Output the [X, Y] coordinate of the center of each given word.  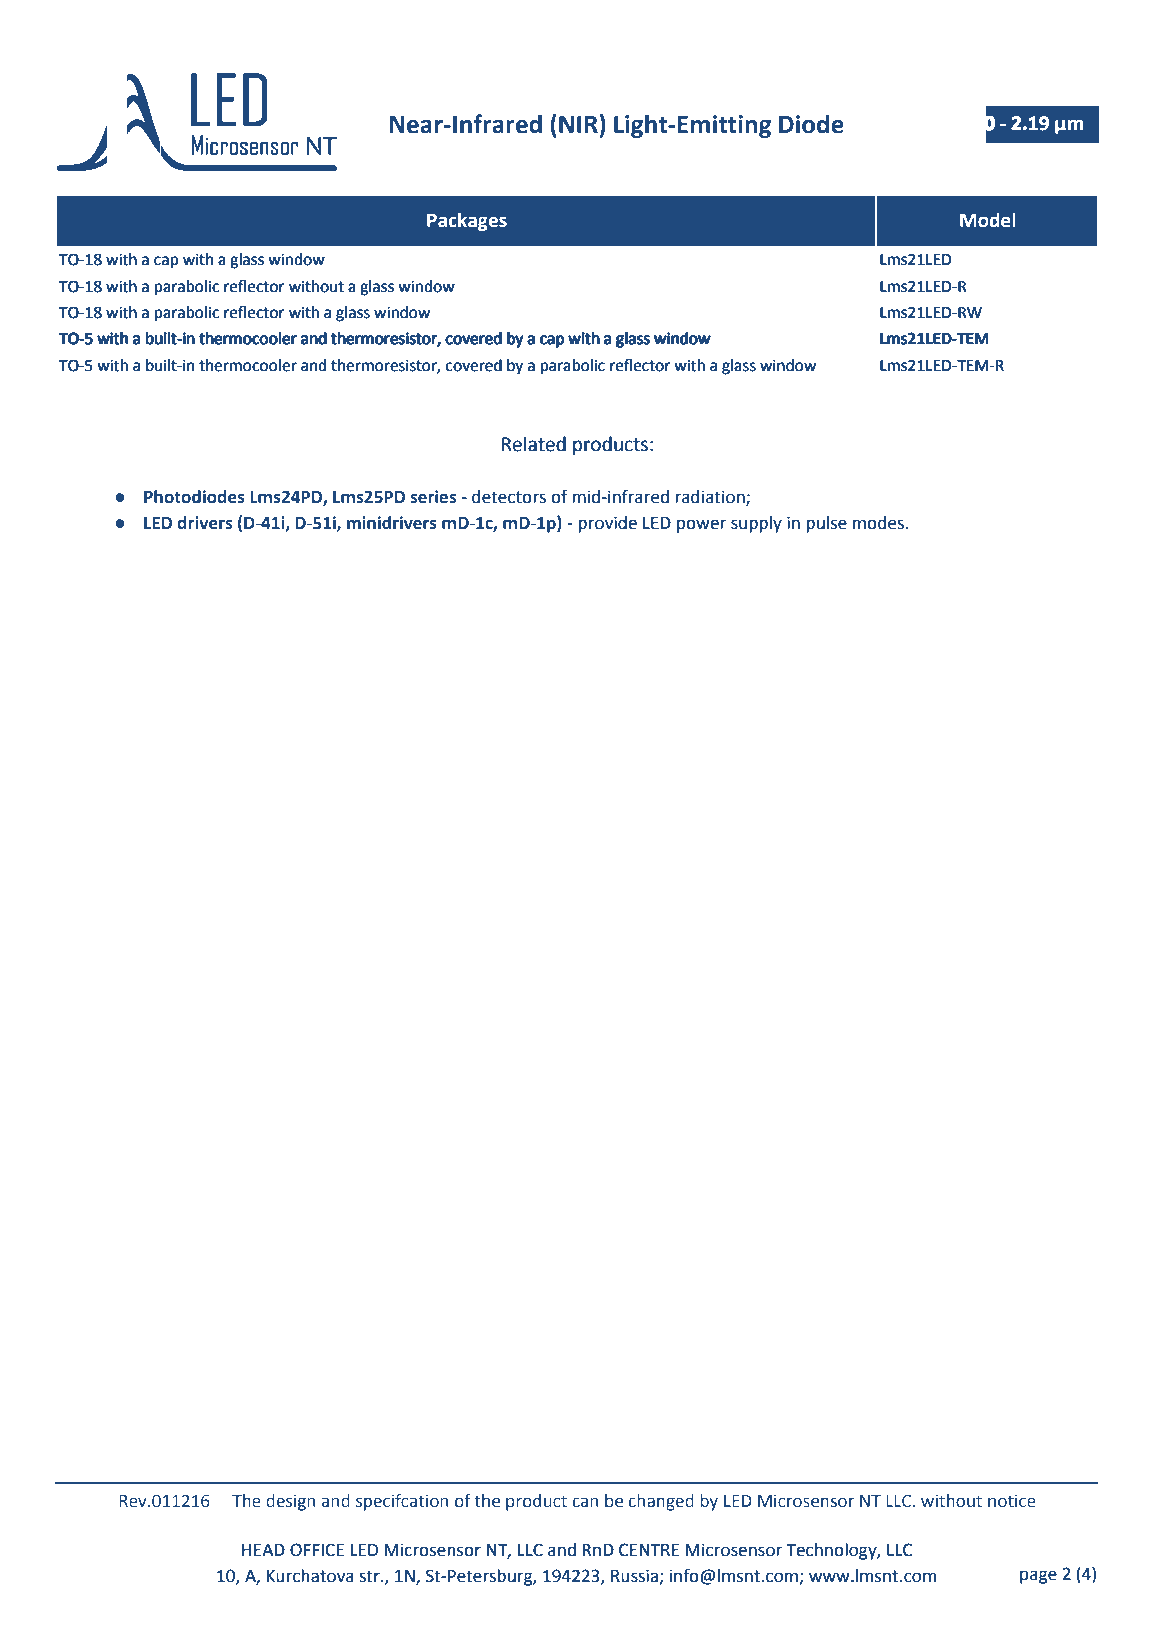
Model [988, 220]
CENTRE [649, 1550]
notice [1012, 1501]
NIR [579, 123]
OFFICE [317, 1550]
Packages [467, 221]
